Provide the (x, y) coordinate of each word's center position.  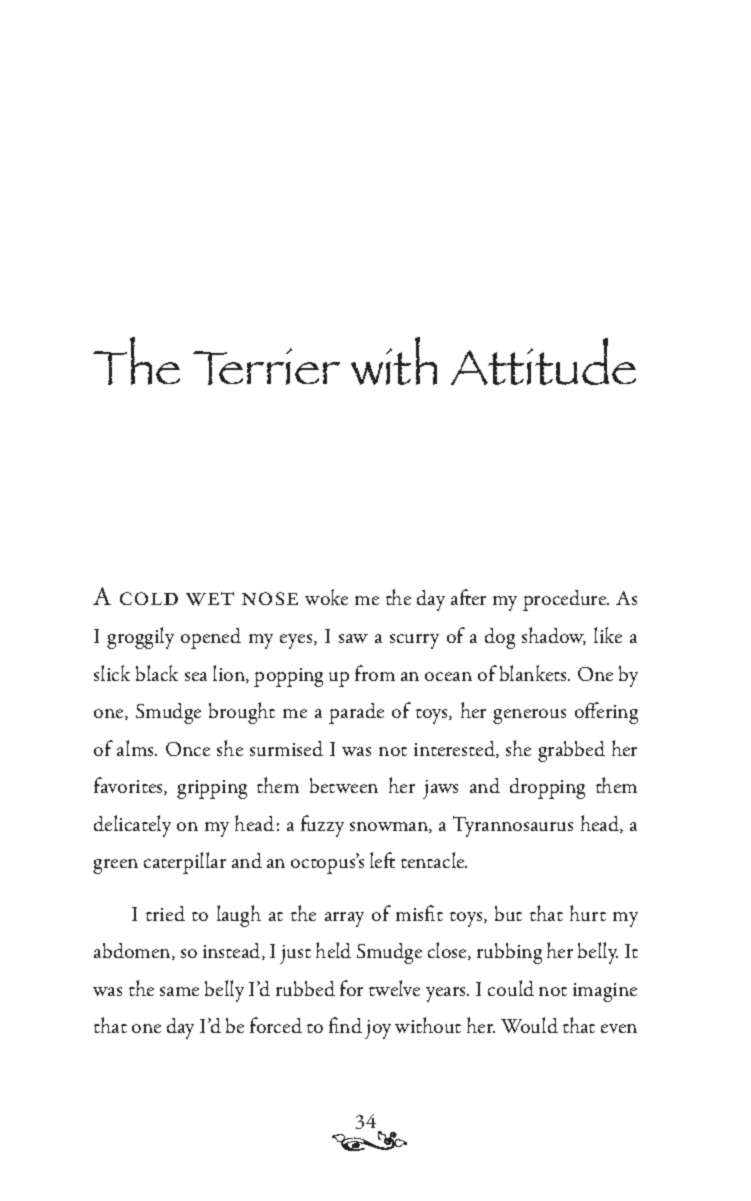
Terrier (266, 366)
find (345, 1025)
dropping (547, 788)
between (344, 785)
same (179, 991)
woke (326, 597)
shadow (554, 636)
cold (149, 598)
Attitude (543, 361)
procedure (566, 600)
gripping (212, 789)
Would (529, 1025)
